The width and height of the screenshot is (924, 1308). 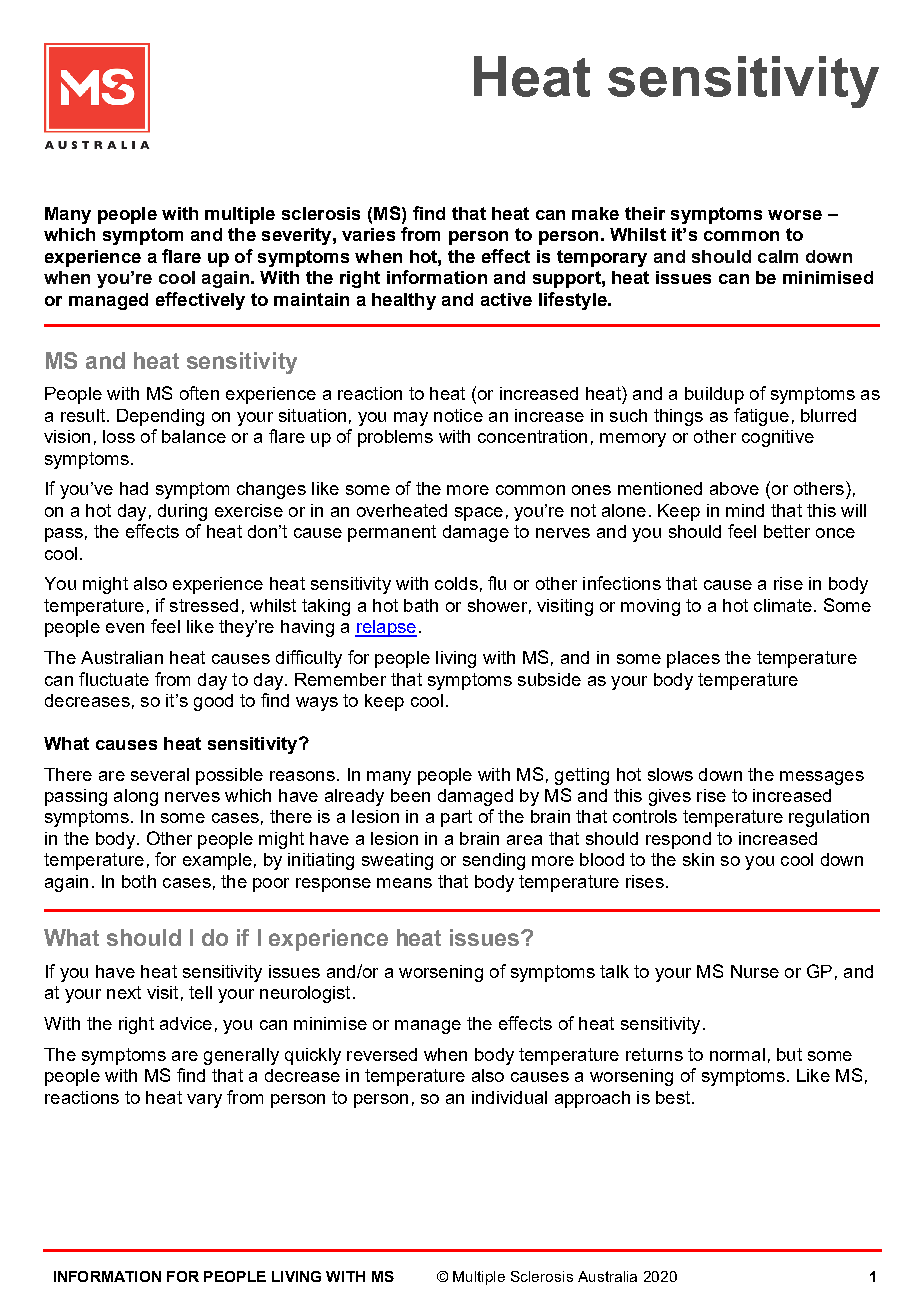 I want to click on skin, so click(x=698, y=859).
